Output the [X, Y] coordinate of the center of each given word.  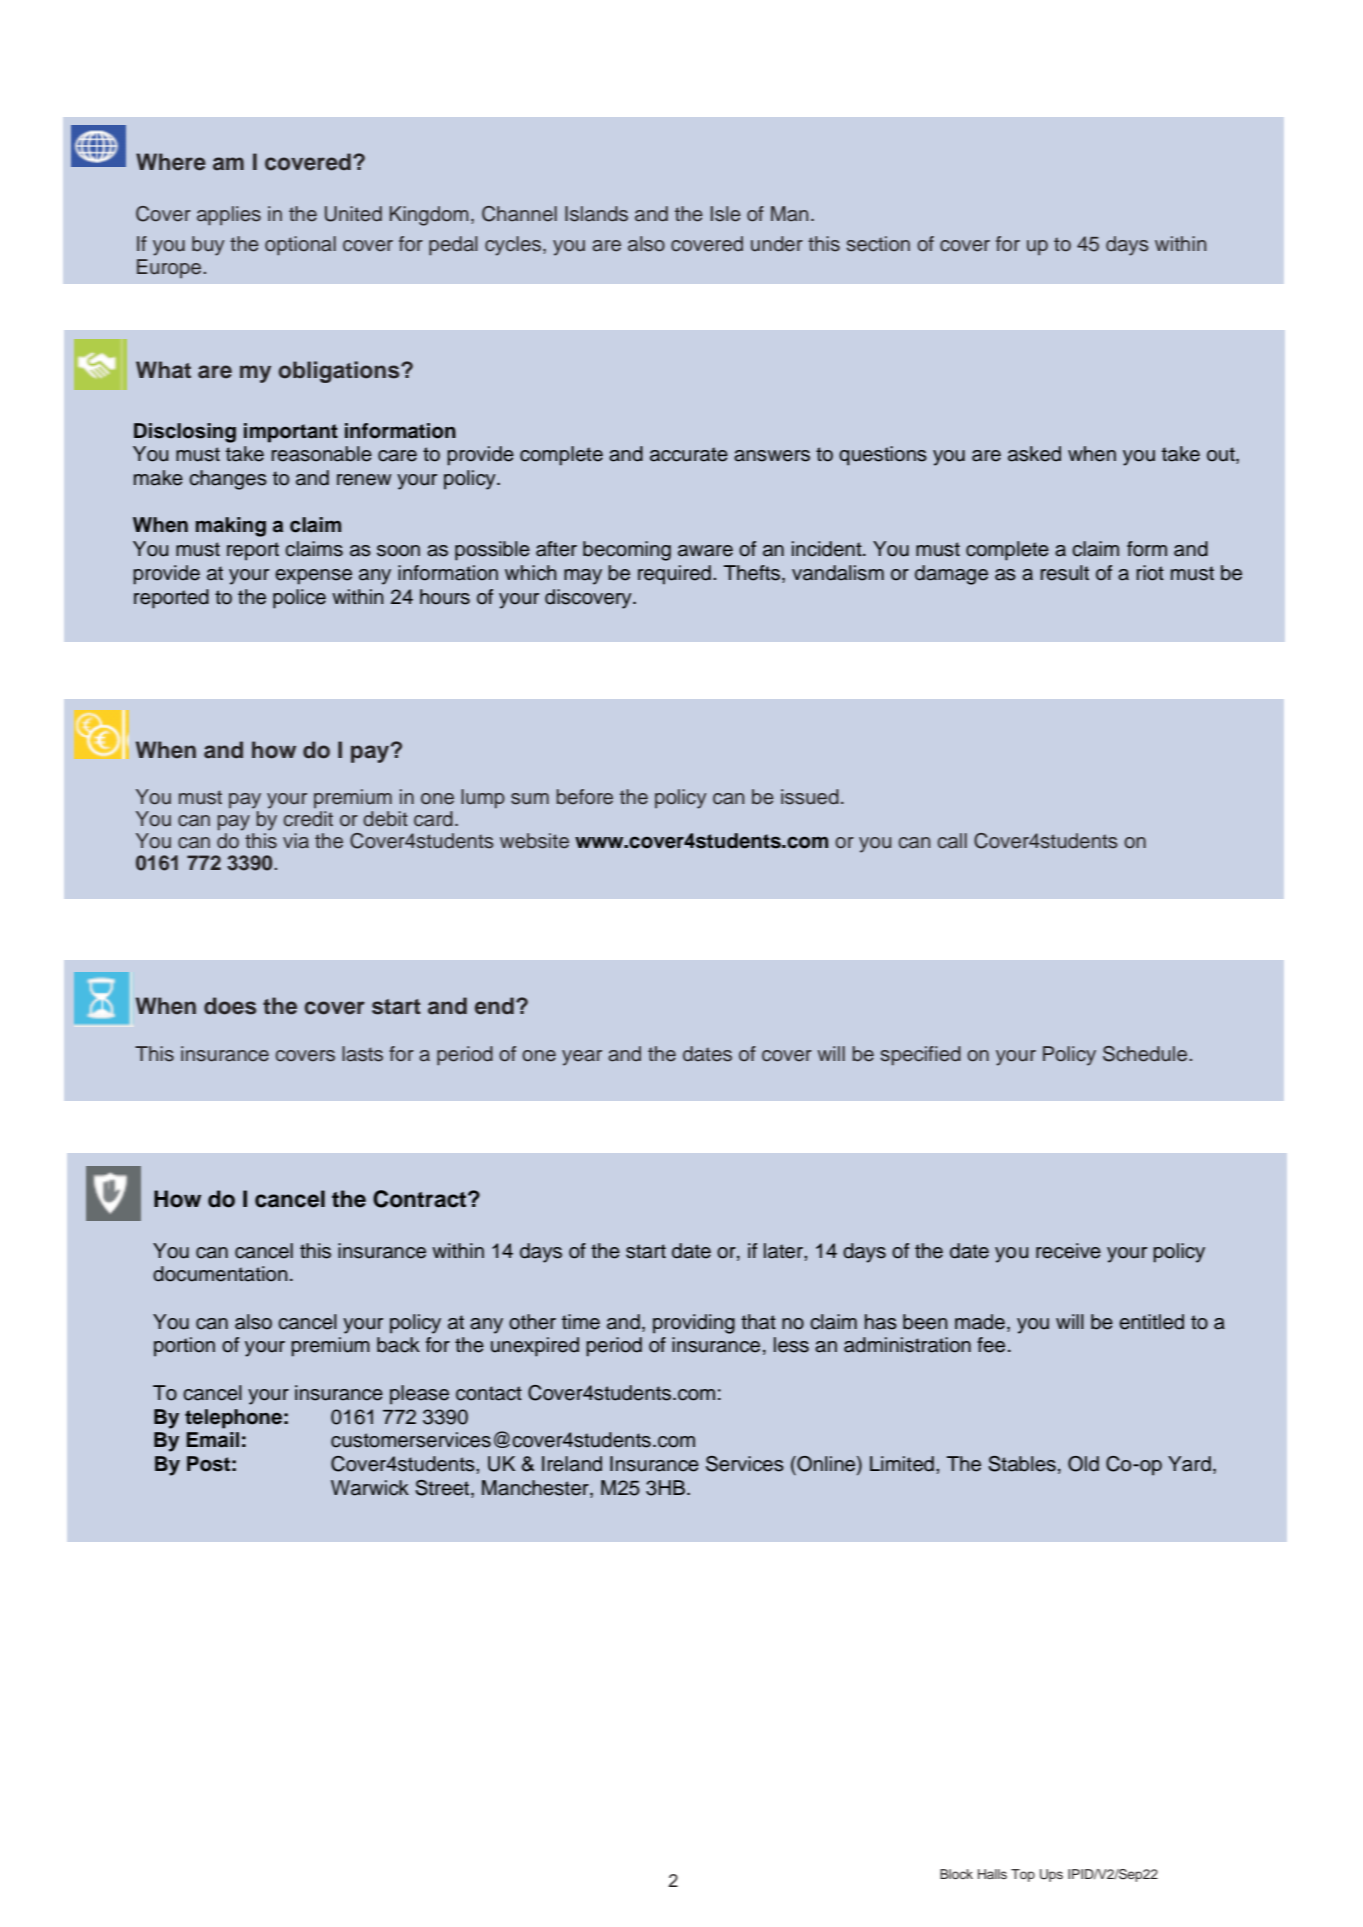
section [878, 244]
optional [300, 246]
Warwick [370, 1488]
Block [956, 1874]
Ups [1051, 1875]
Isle [726, 214]
